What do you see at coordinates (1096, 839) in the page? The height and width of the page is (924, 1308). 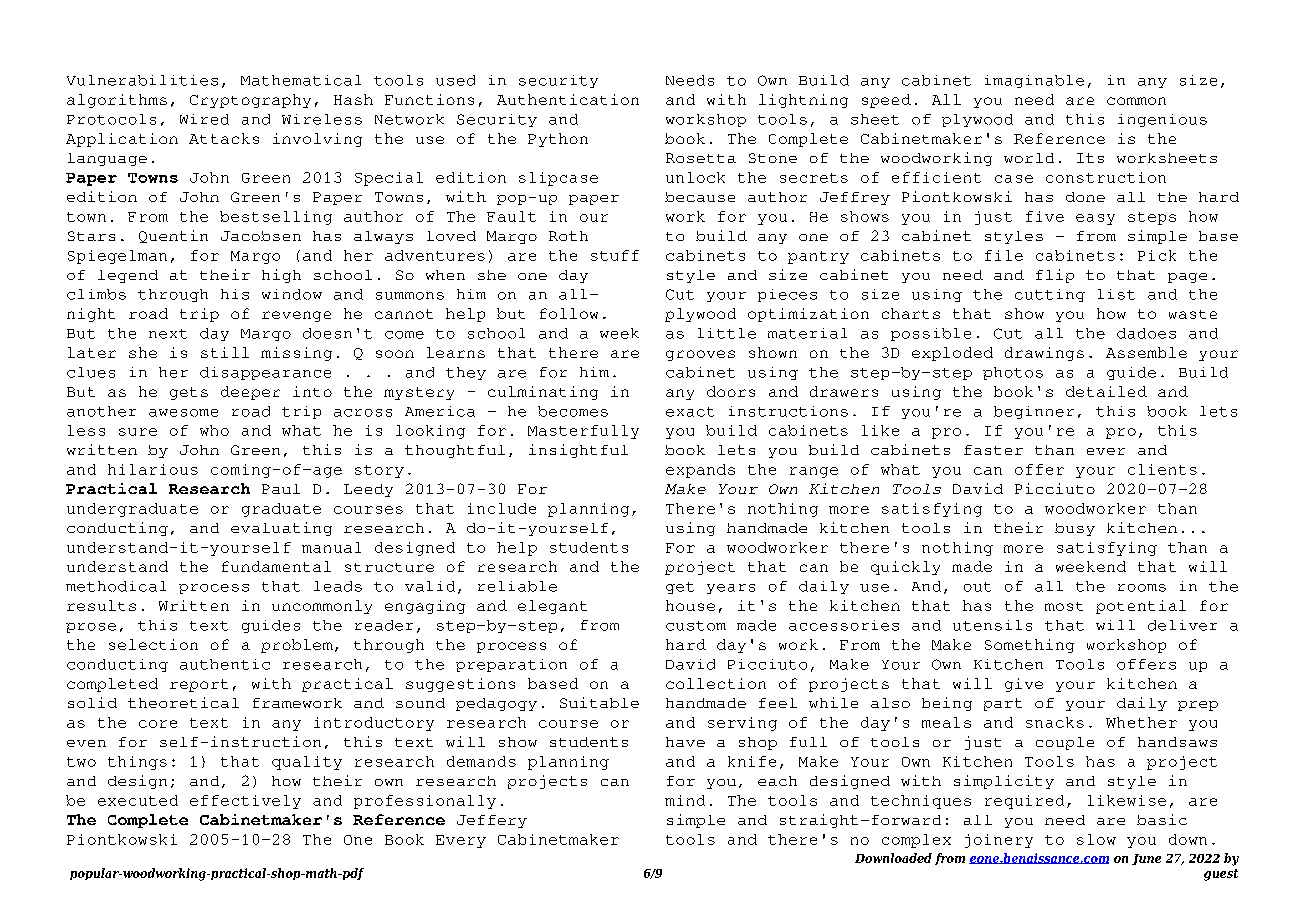 I see `slow` at bounding box center [1096, 839].
